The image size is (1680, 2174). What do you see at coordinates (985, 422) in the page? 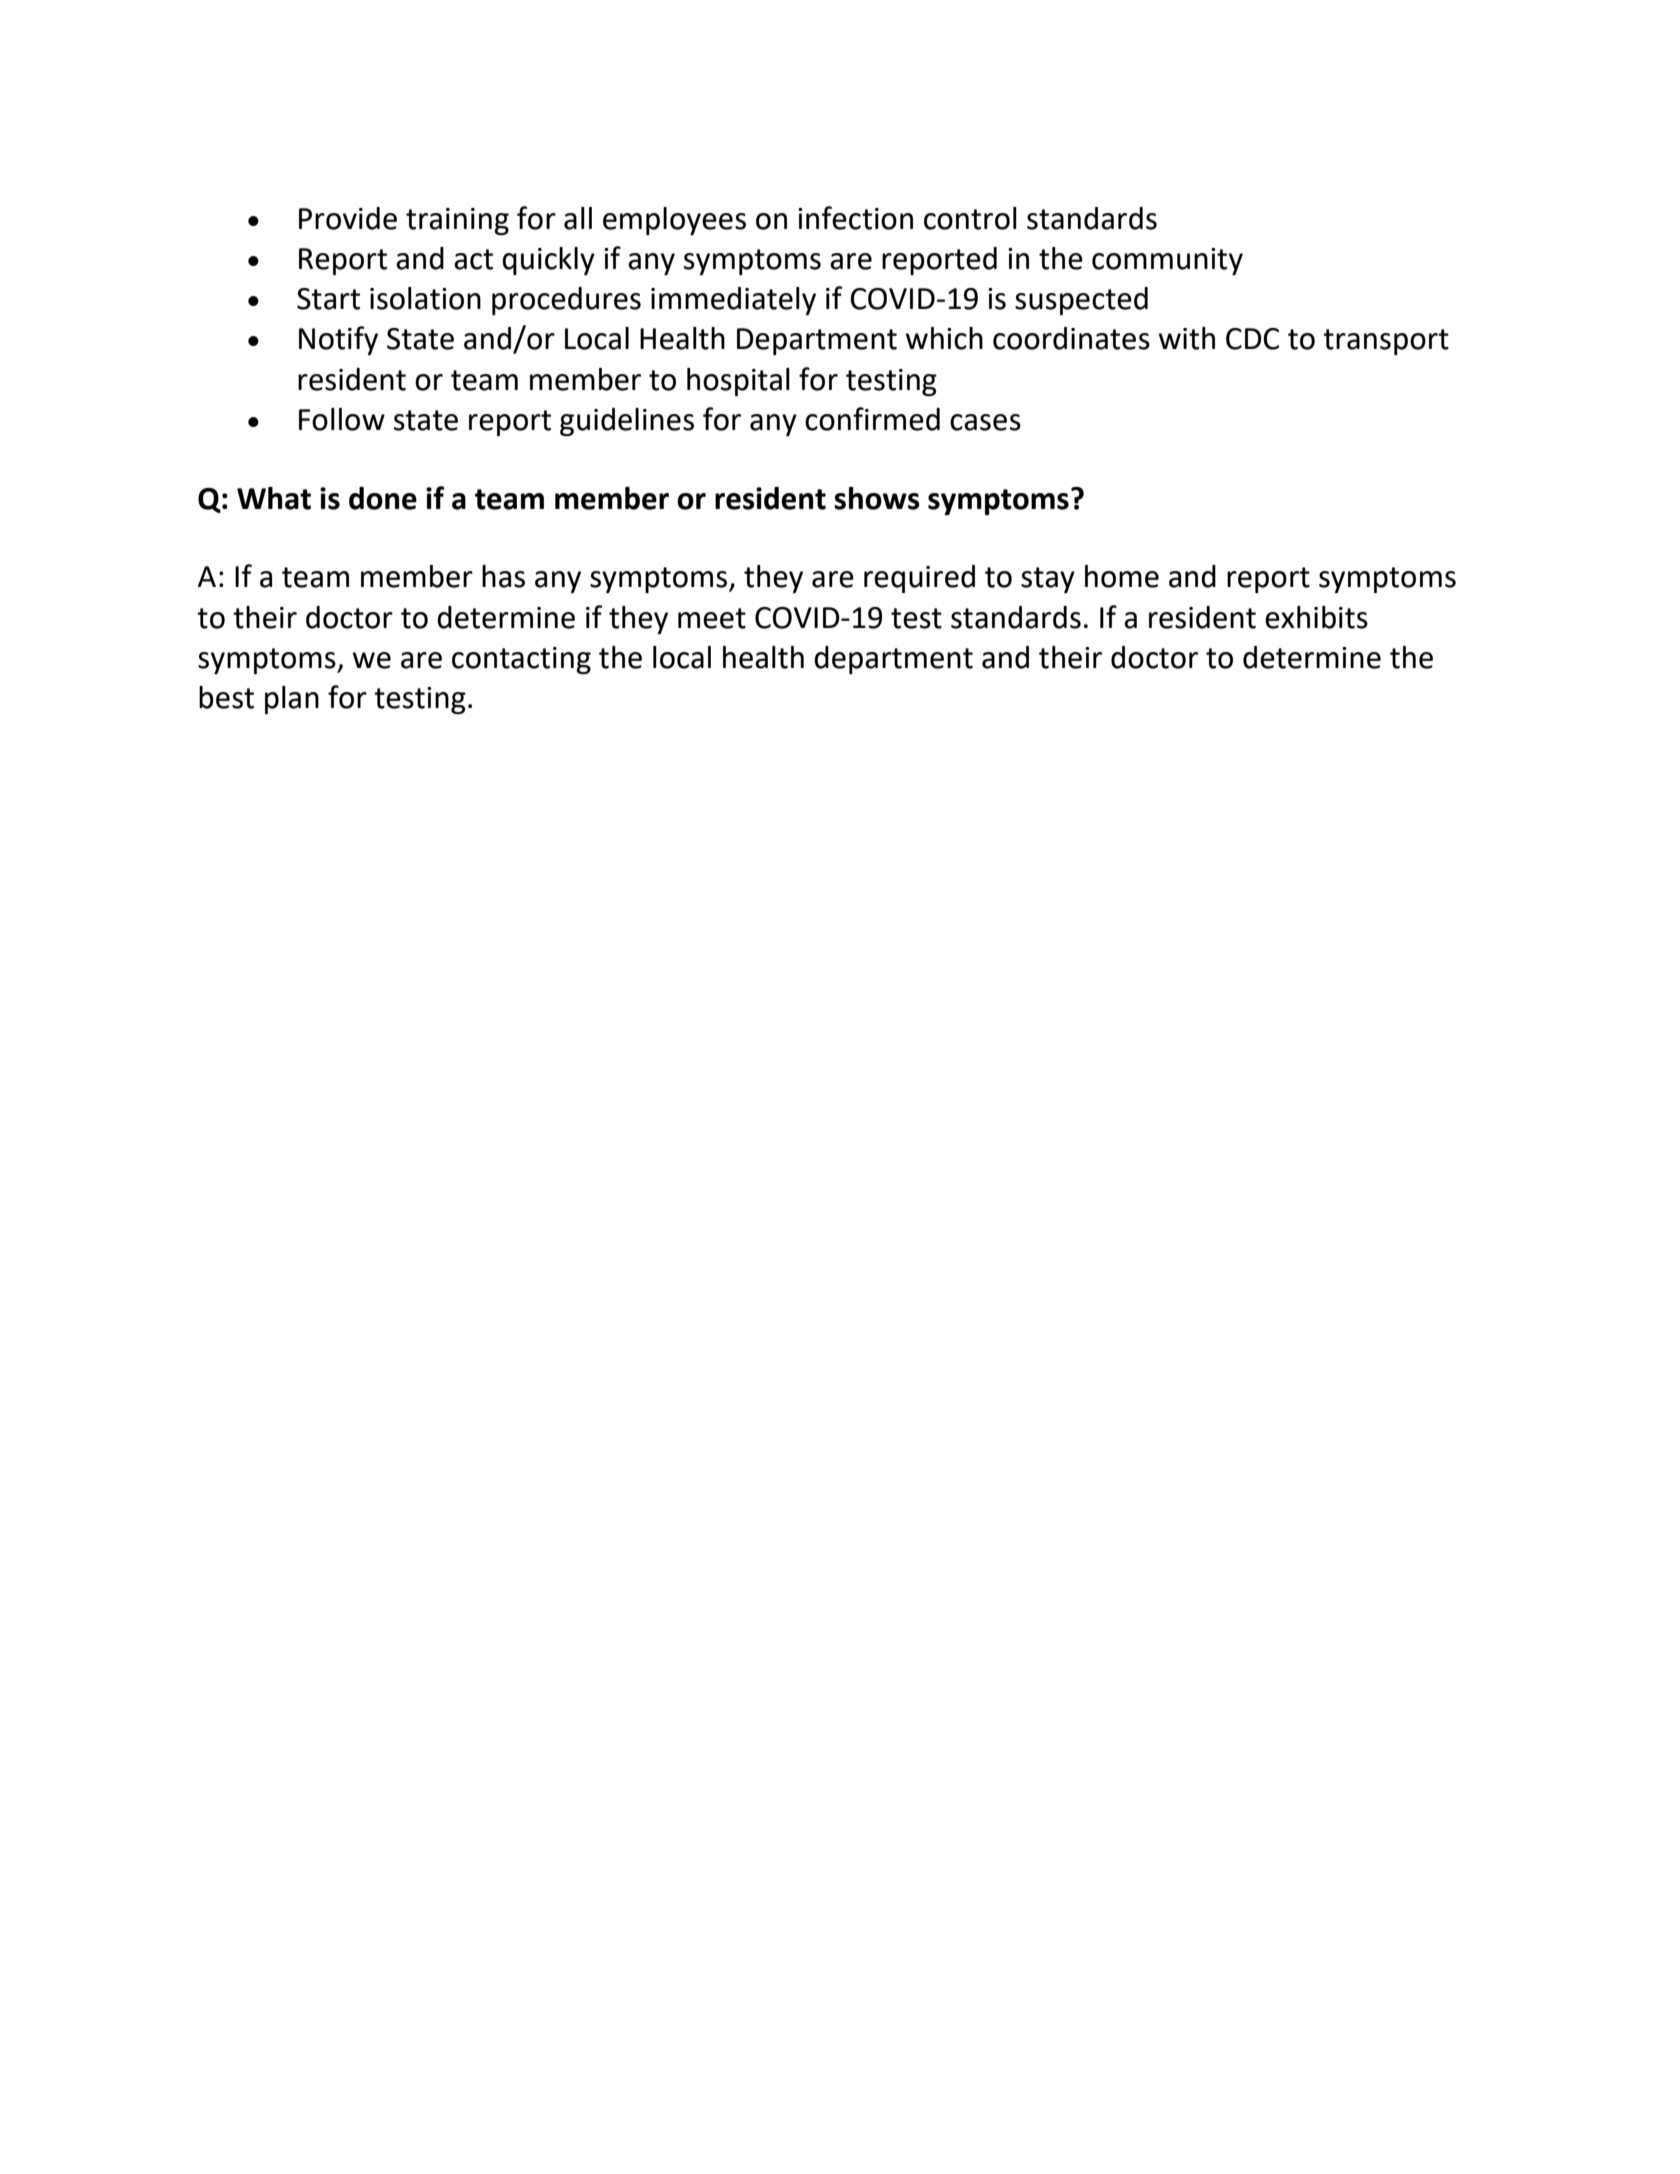
I see `cases` at bounding box center [985, 422].
